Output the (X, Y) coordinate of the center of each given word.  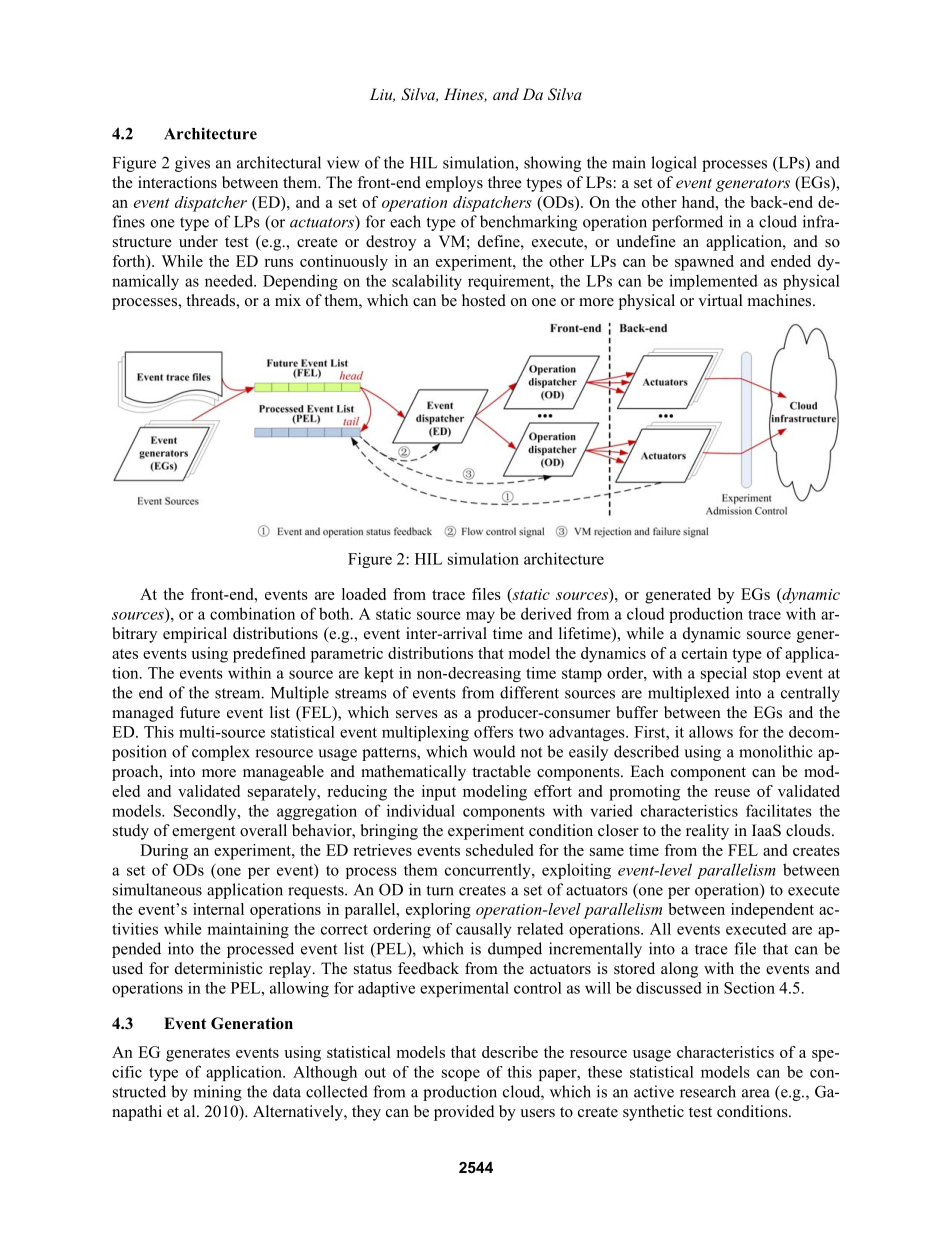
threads (211, 300)
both (335, 613)
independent (772, 911)
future (200, 712)
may (480, 617)
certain (705, 653)
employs (454, 184)
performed (687, 223)
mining (217, 1093)
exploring (438, 911)
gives (192, 164)
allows (711, 732)
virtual (720, 300)
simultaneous (157, 889)
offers (493, 732)
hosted (484, 300)
